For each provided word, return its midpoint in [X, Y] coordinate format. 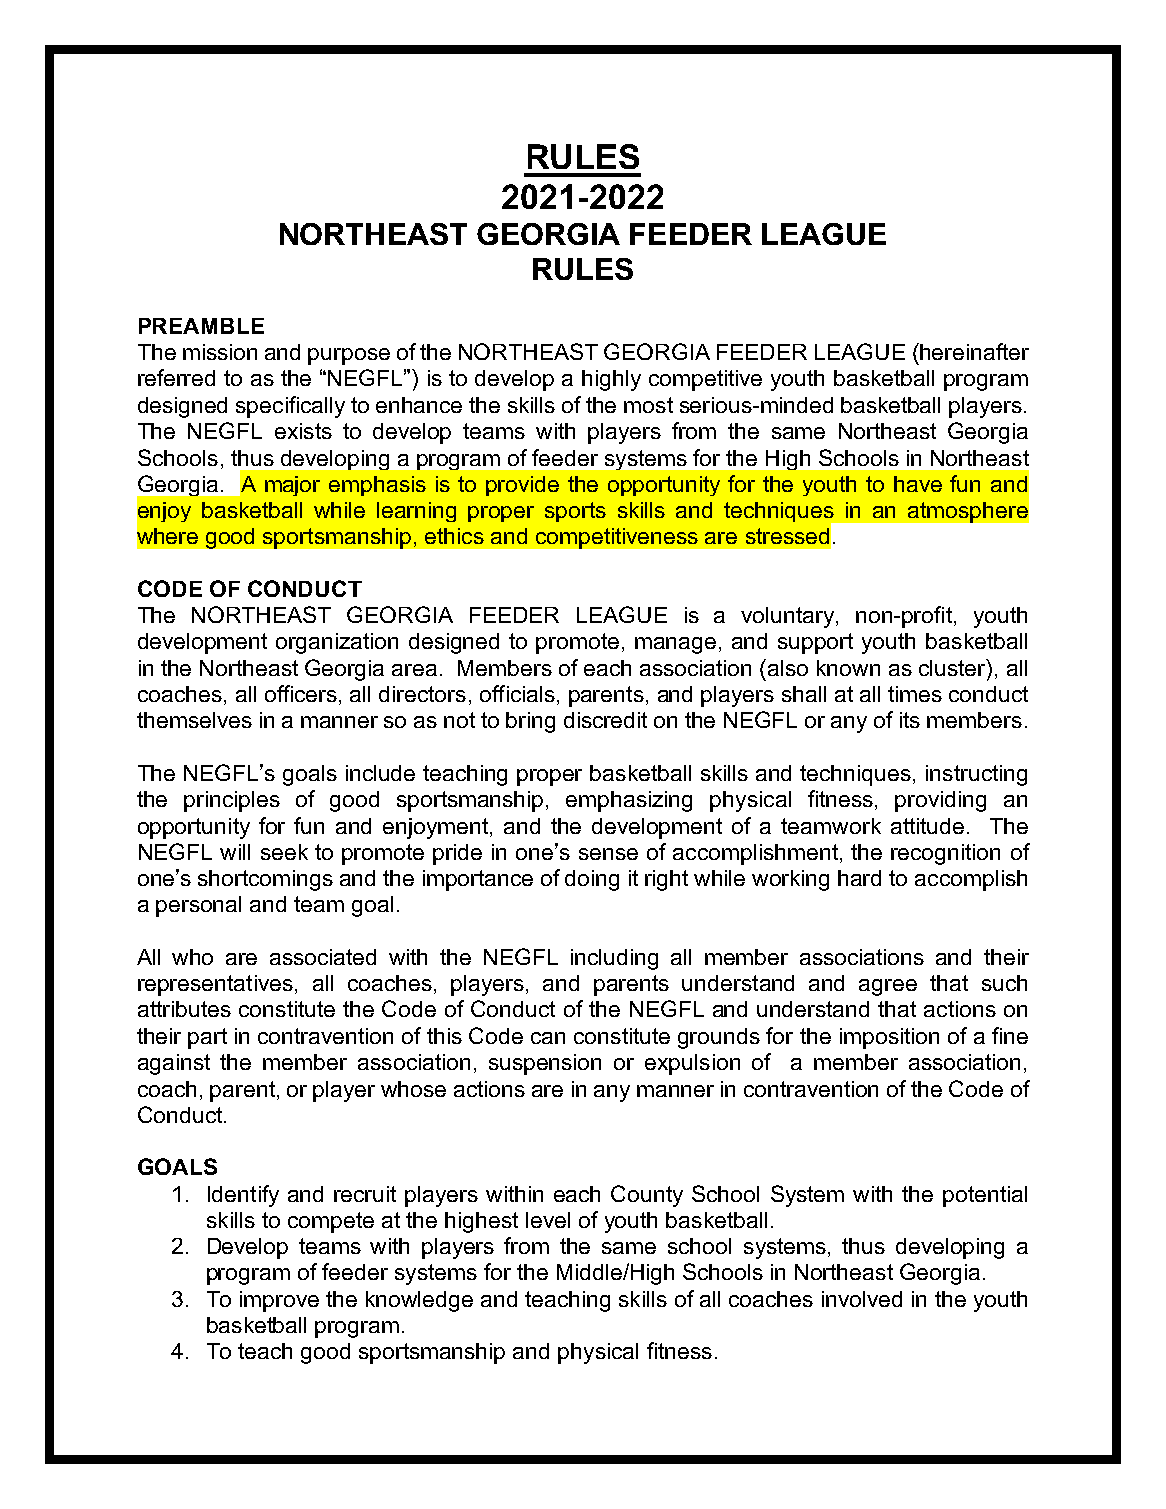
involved [862, 1299]
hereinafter [974, 351]
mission [220, 352]
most [648, 405]
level [548, 1220]
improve [279, 1301]
